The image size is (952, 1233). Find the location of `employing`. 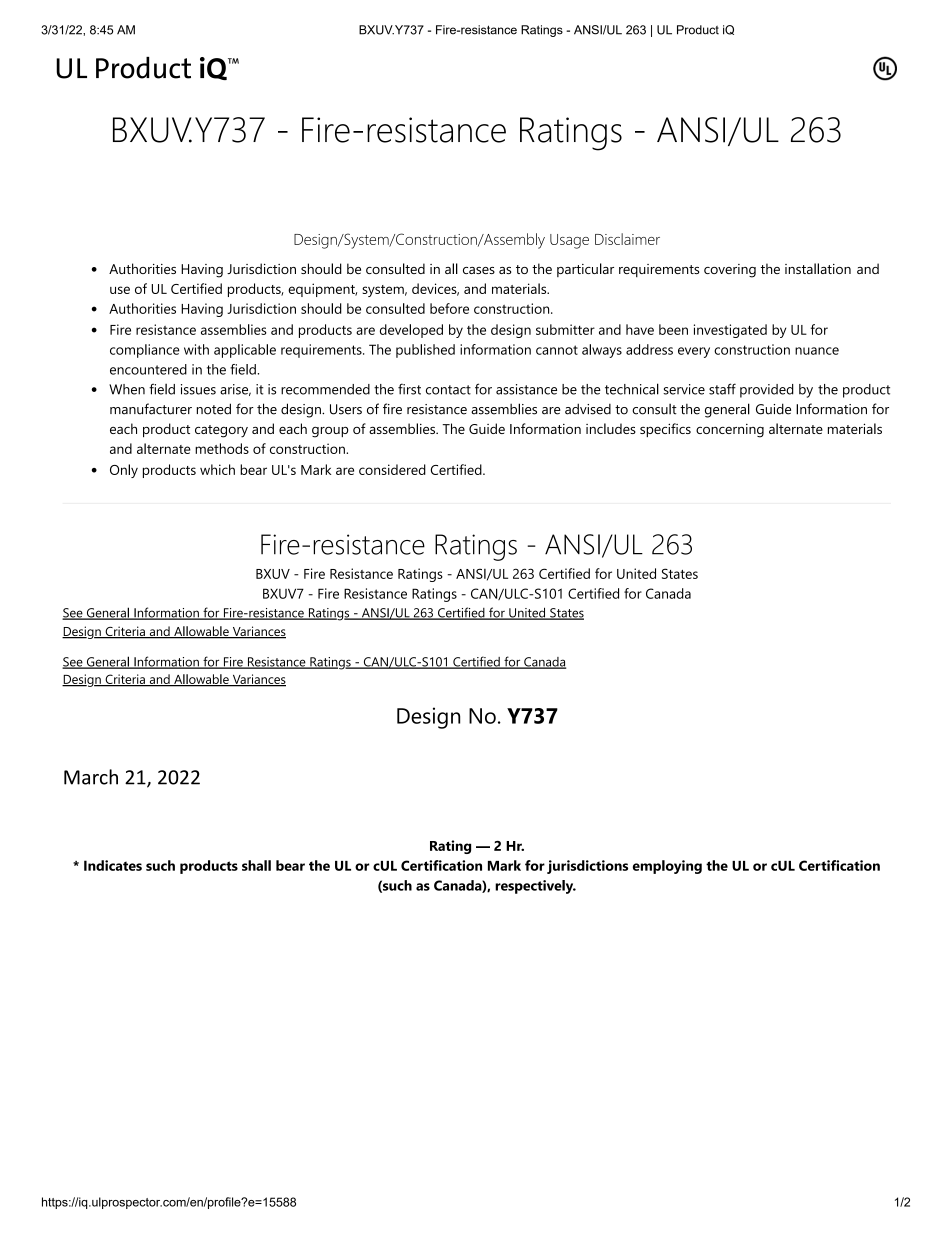

employing is located at coordinates (667, 867).
